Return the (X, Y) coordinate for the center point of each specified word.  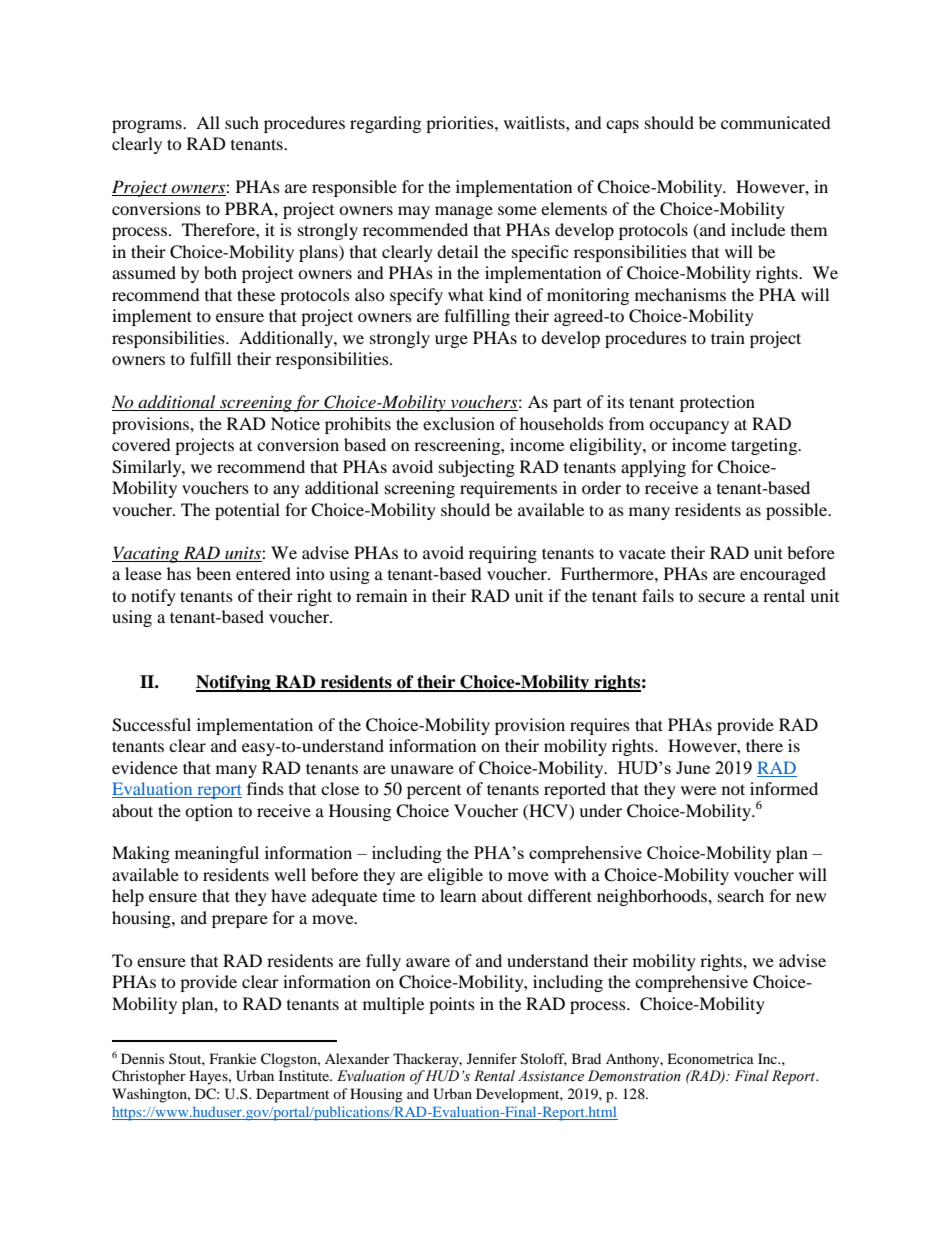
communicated (776, 122)
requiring (503, 554)
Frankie (233, 1058)
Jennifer (492, 1058)
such (242, 122)
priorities (461, 124)
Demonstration (634, 1076)
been (213, 573)
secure (722, 597)
